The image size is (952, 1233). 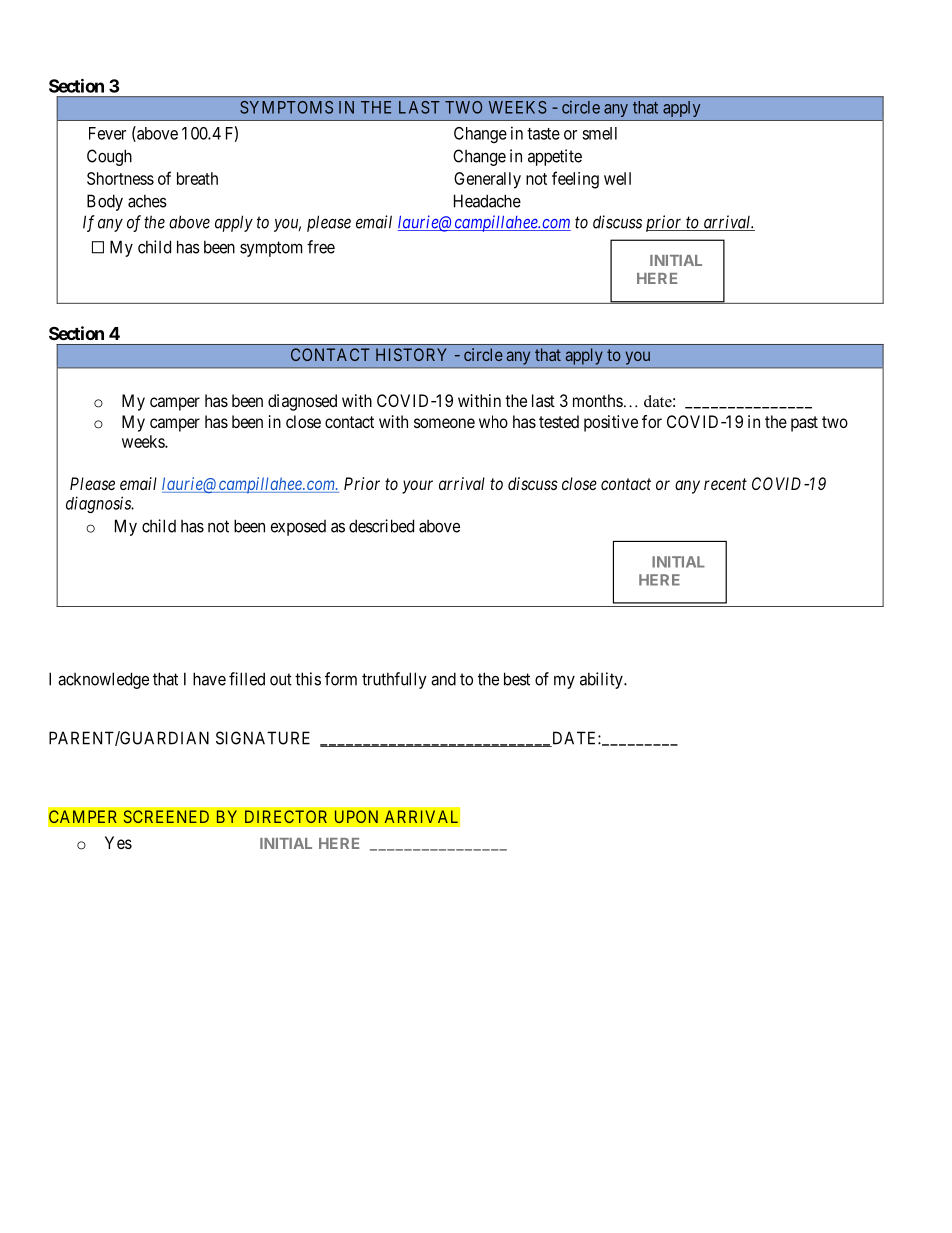 What do you see at coordinates (725, 484) in the screenshot?
I see `recent` at bounding box center [725, 484].
